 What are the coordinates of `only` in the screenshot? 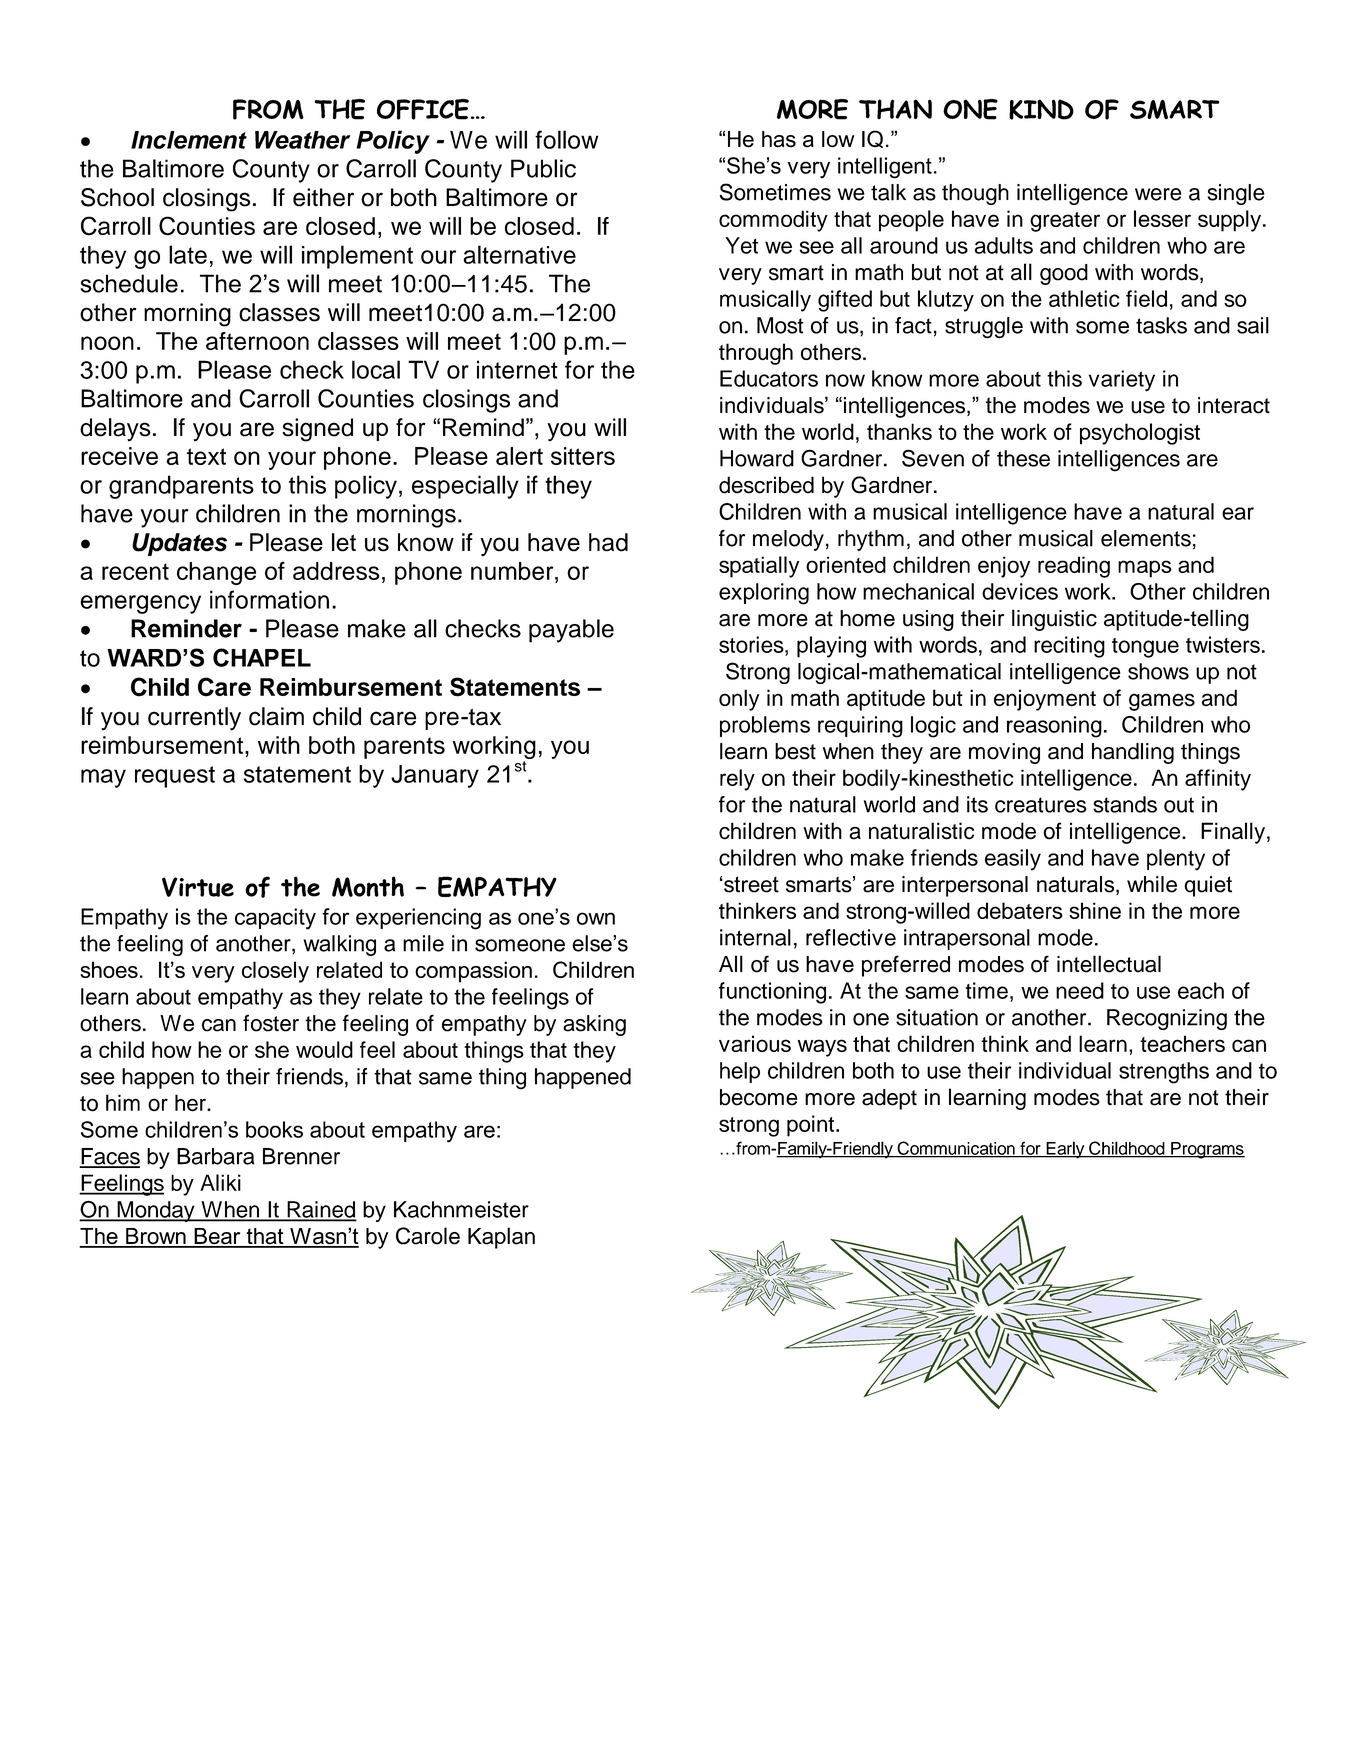 It's located at (739, 700).
